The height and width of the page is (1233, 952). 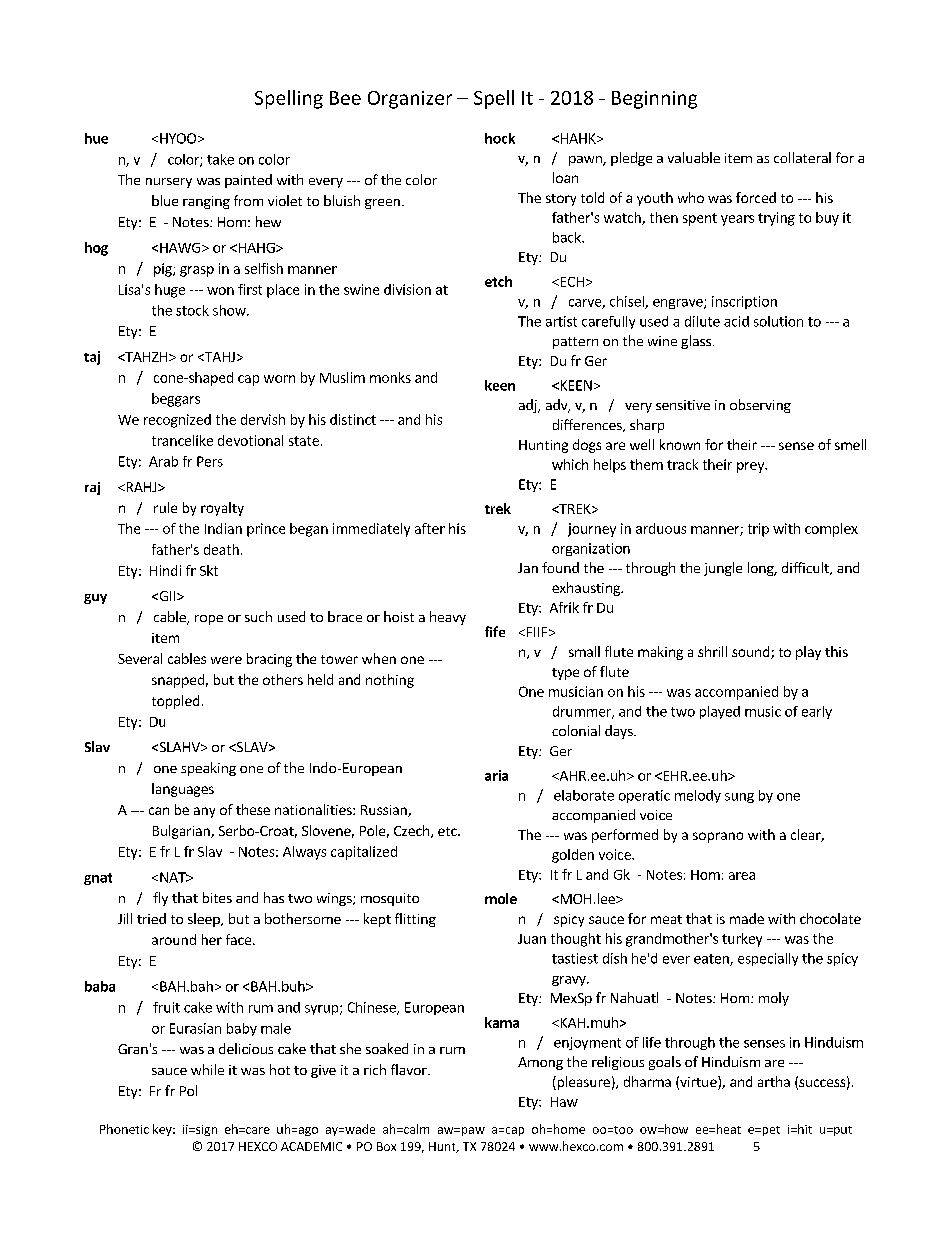 I want to click on observing, so click(x=760, y=406).
